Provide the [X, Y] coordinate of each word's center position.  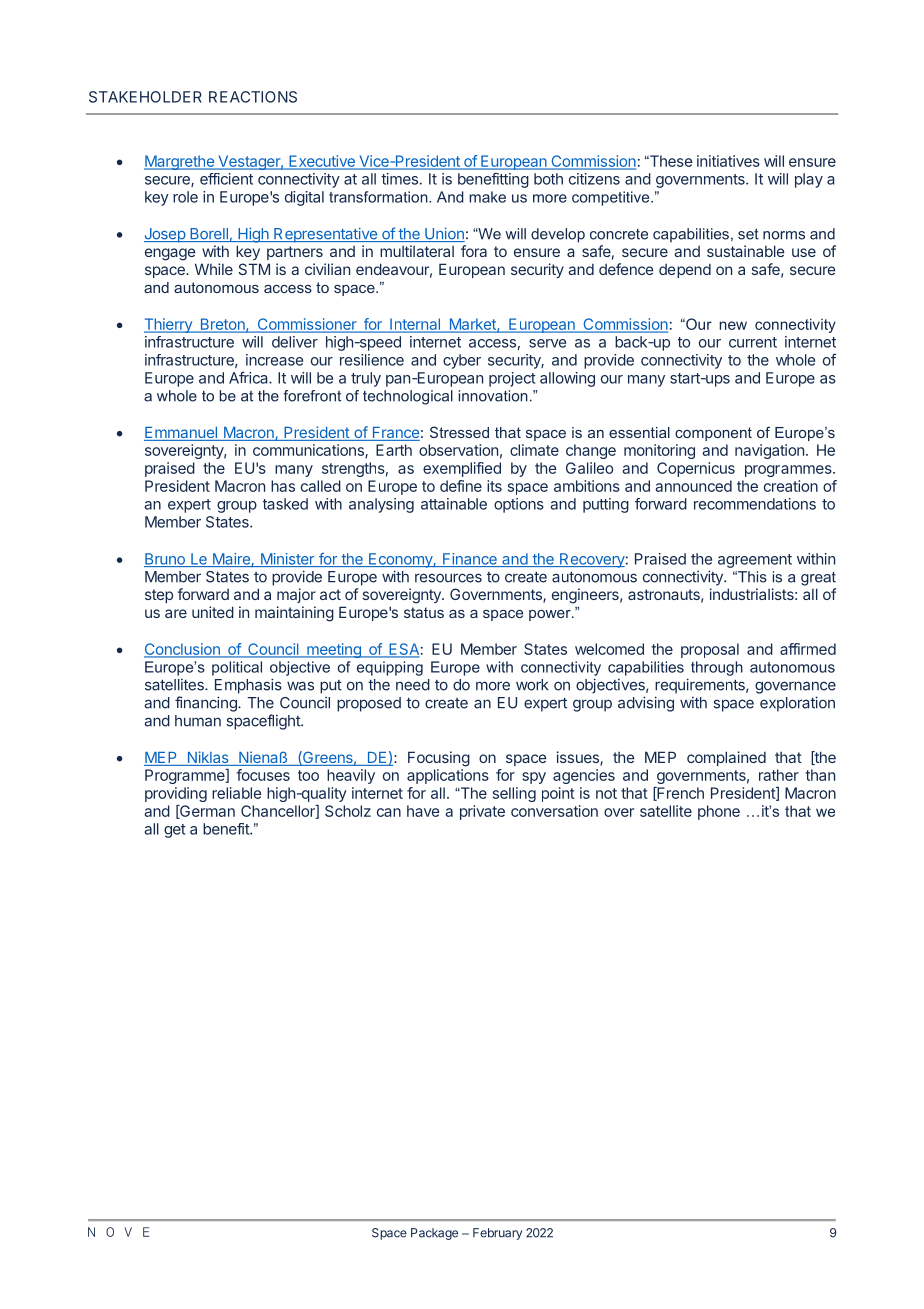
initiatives [728, 161]
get [175, 831]
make [487, 197]
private [482, 812]
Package [434, 1234]
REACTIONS [253, 97]
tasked [285, 504]
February [497, 1234]
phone [719, 812]
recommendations [755, 504]
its [494, 486]
